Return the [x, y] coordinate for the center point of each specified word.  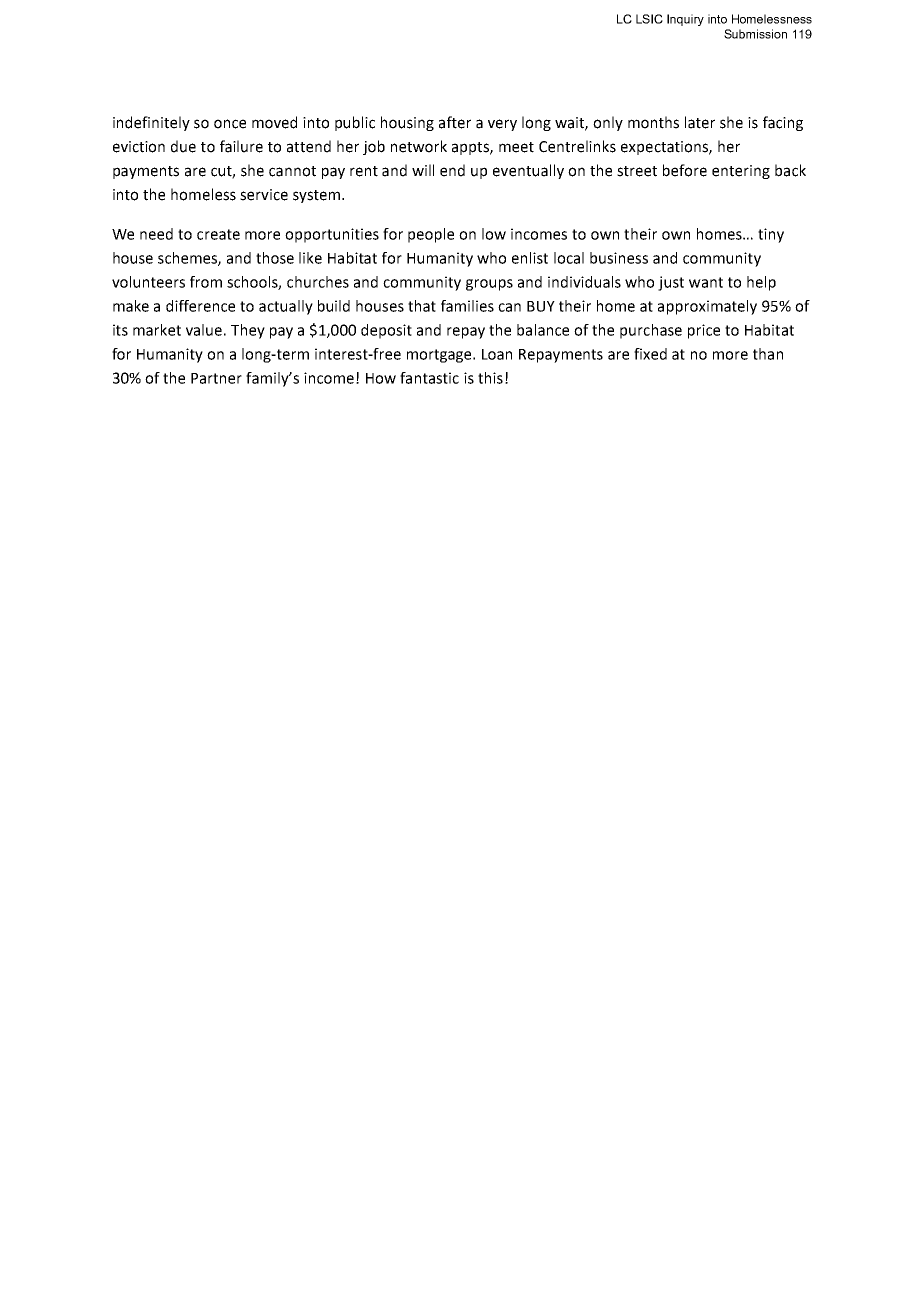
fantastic [429, 378]
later [700, 122]
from [206, 282]
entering [741, 172]
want [706, 282]
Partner [216, 378]
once [230, 124]
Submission [755, 34]
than [768, 354]
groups [489, 285]
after [455, 122]
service [264, 195]
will [423, 170]
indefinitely [151, 123]
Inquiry [685, 20]
